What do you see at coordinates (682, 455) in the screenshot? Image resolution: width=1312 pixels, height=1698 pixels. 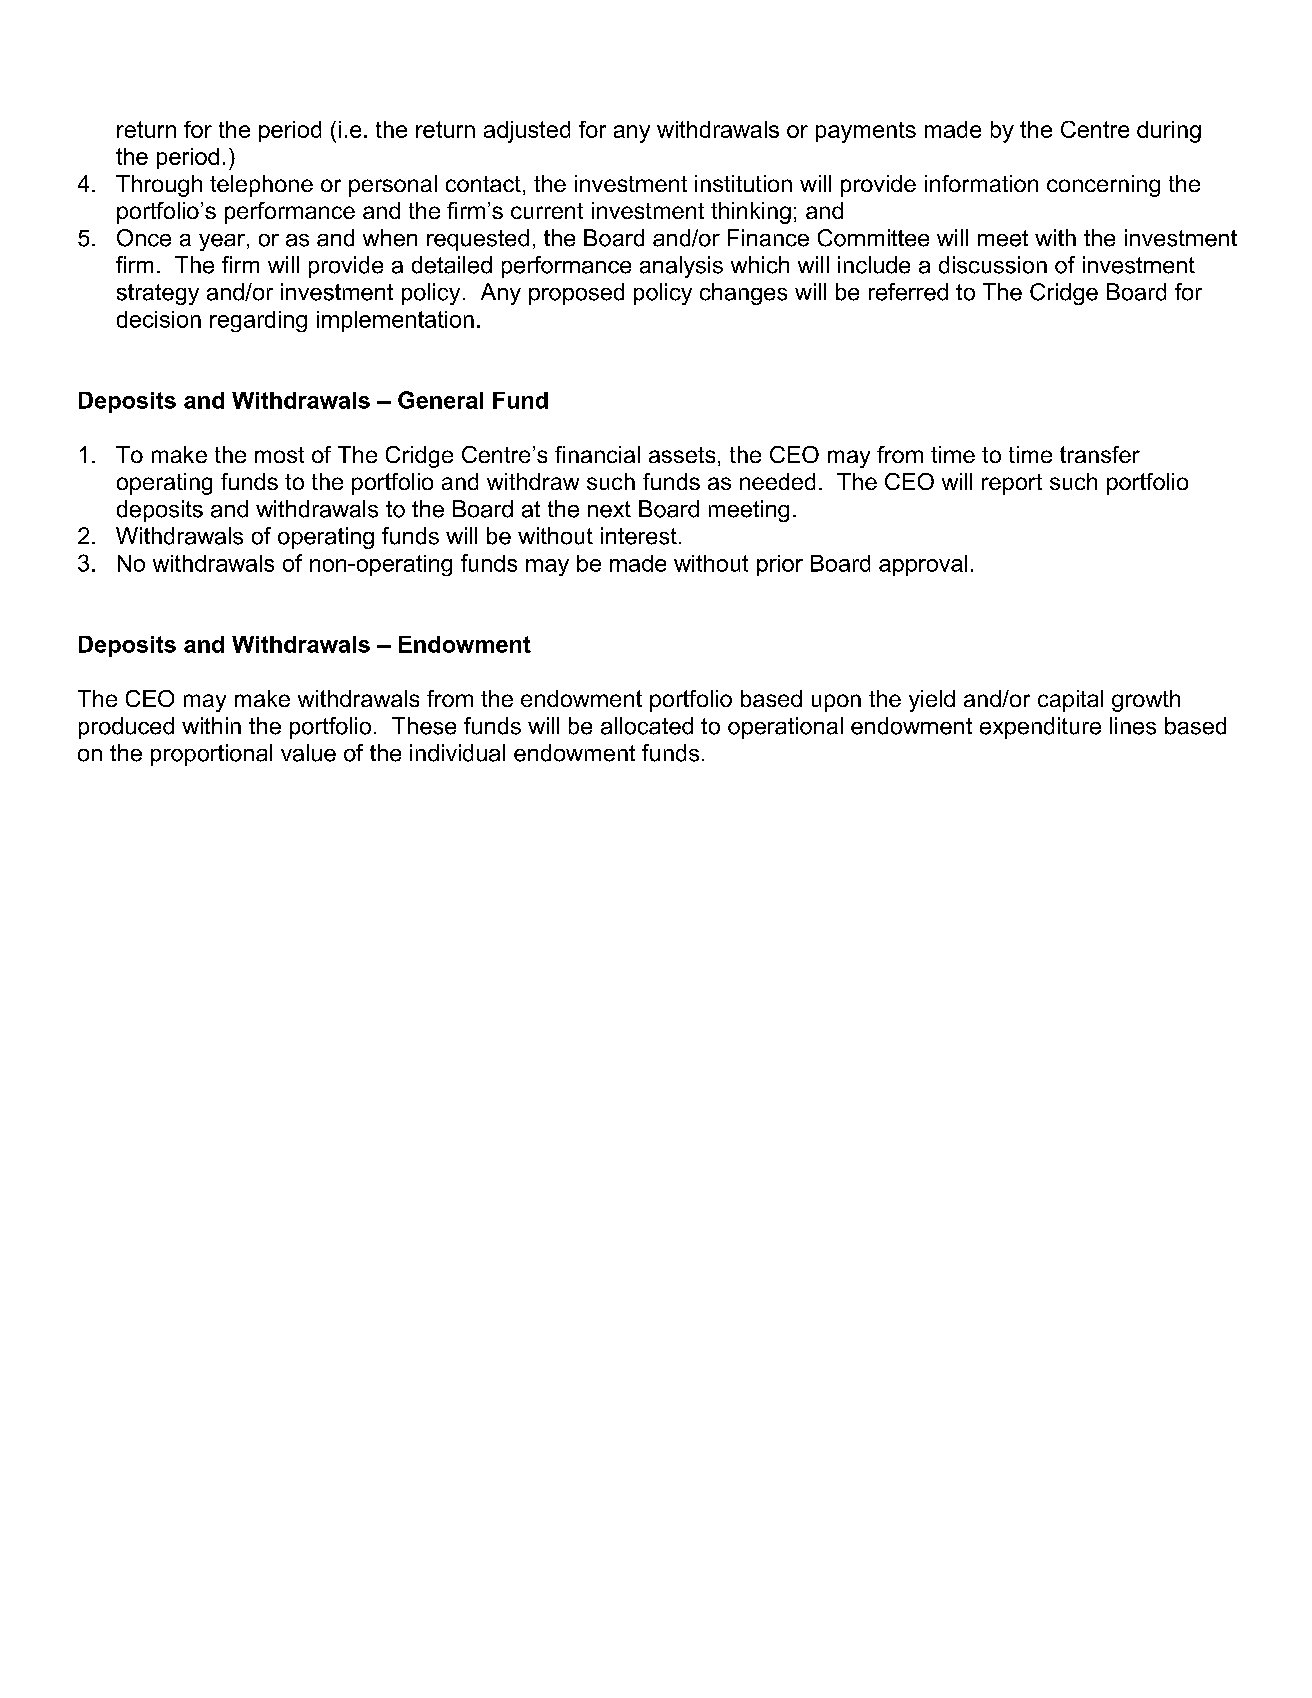 I see `assets` at bounding box center [682, 455].
